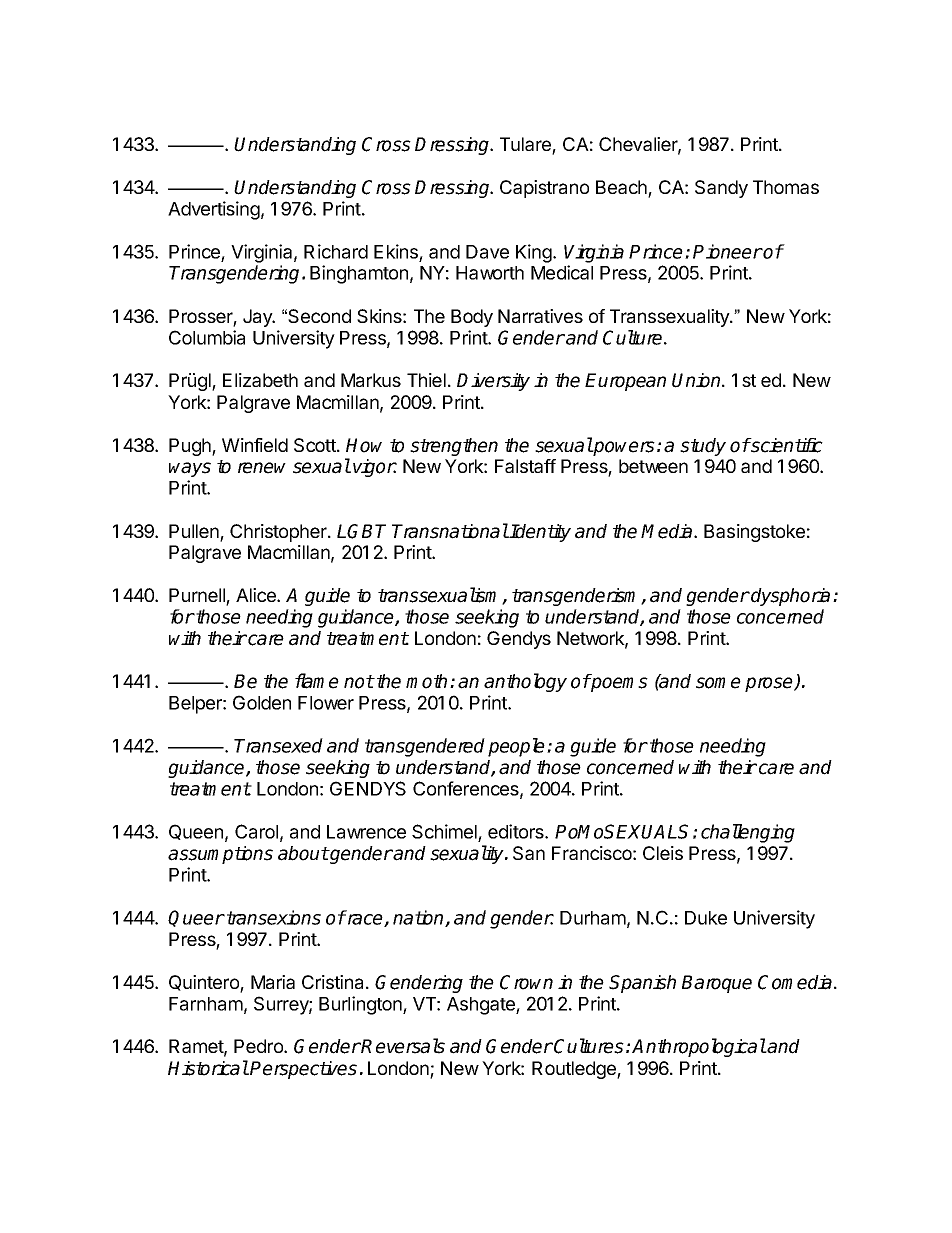 This screenshot has height=1233, width=952. What do you see at coordinates (721, 189) in the screenshot?
I see `Sandy` at bounding box center [721, 189].
